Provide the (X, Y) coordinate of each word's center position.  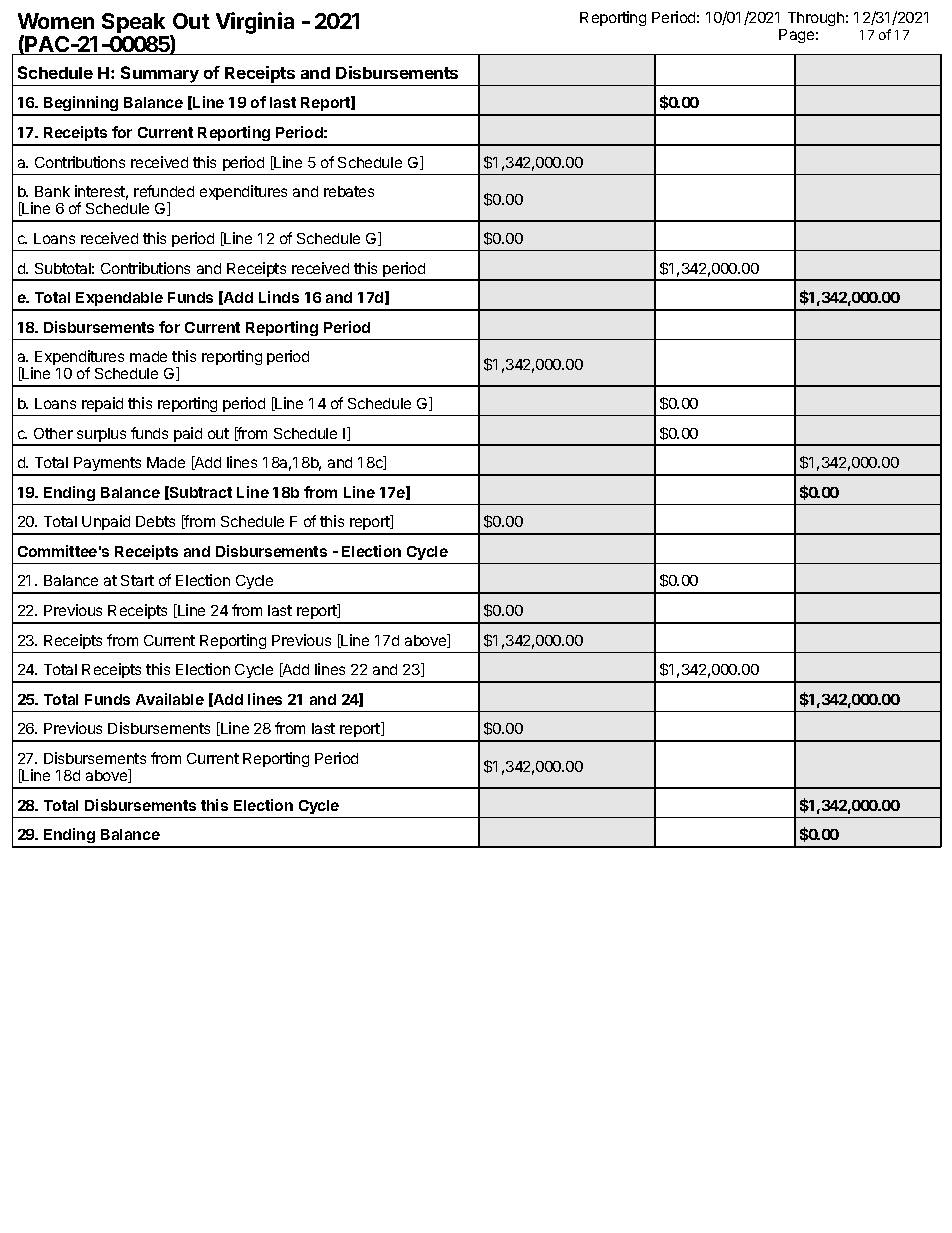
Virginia (255, 23)
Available (170, 699)
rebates (349, 191)
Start (137, 580)
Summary (160, 76)
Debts (155, 521)
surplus (102, 436)
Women (56, 21)
